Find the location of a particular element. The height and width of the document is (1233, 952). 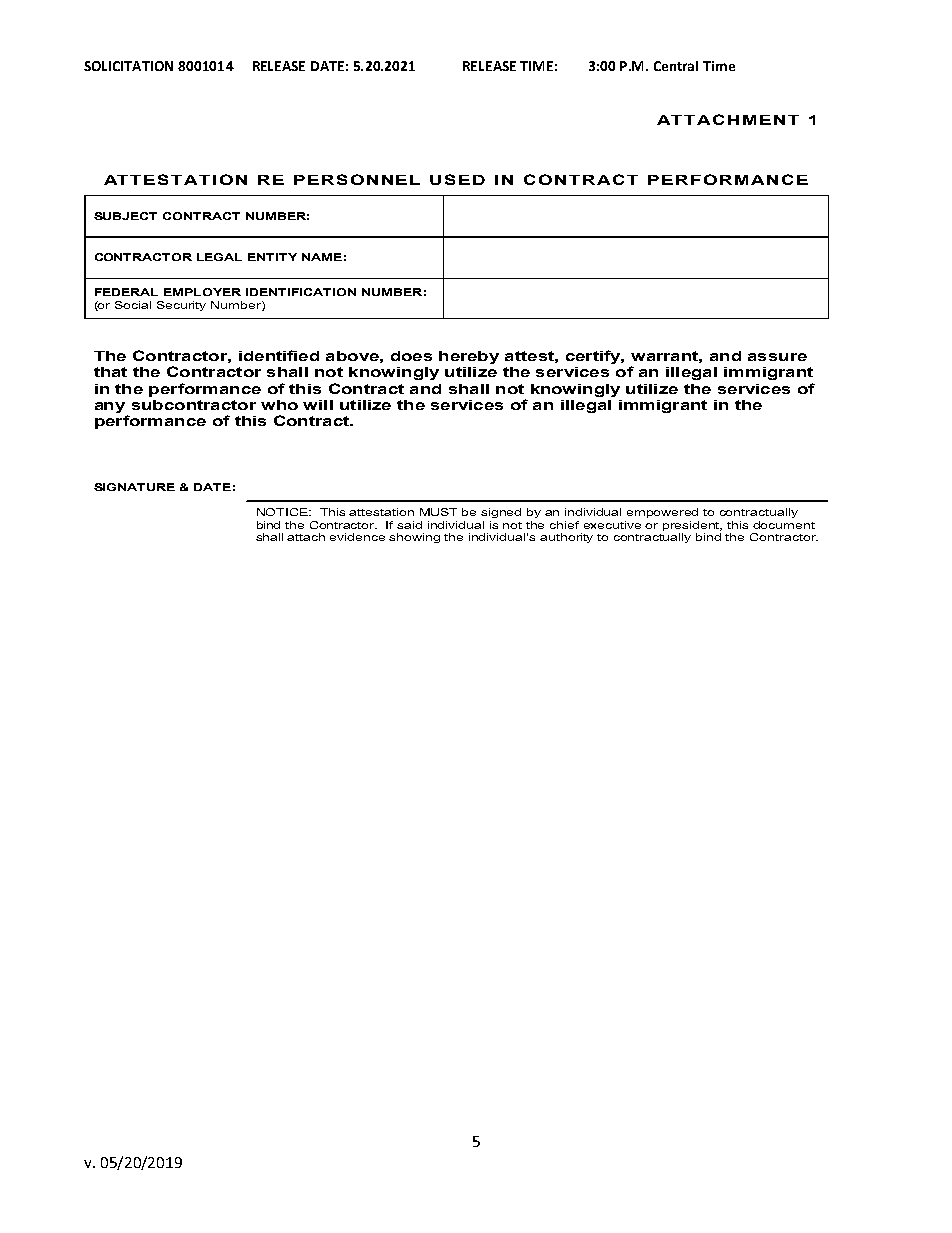

SUBJECT is located at coordinates (125, 216).
